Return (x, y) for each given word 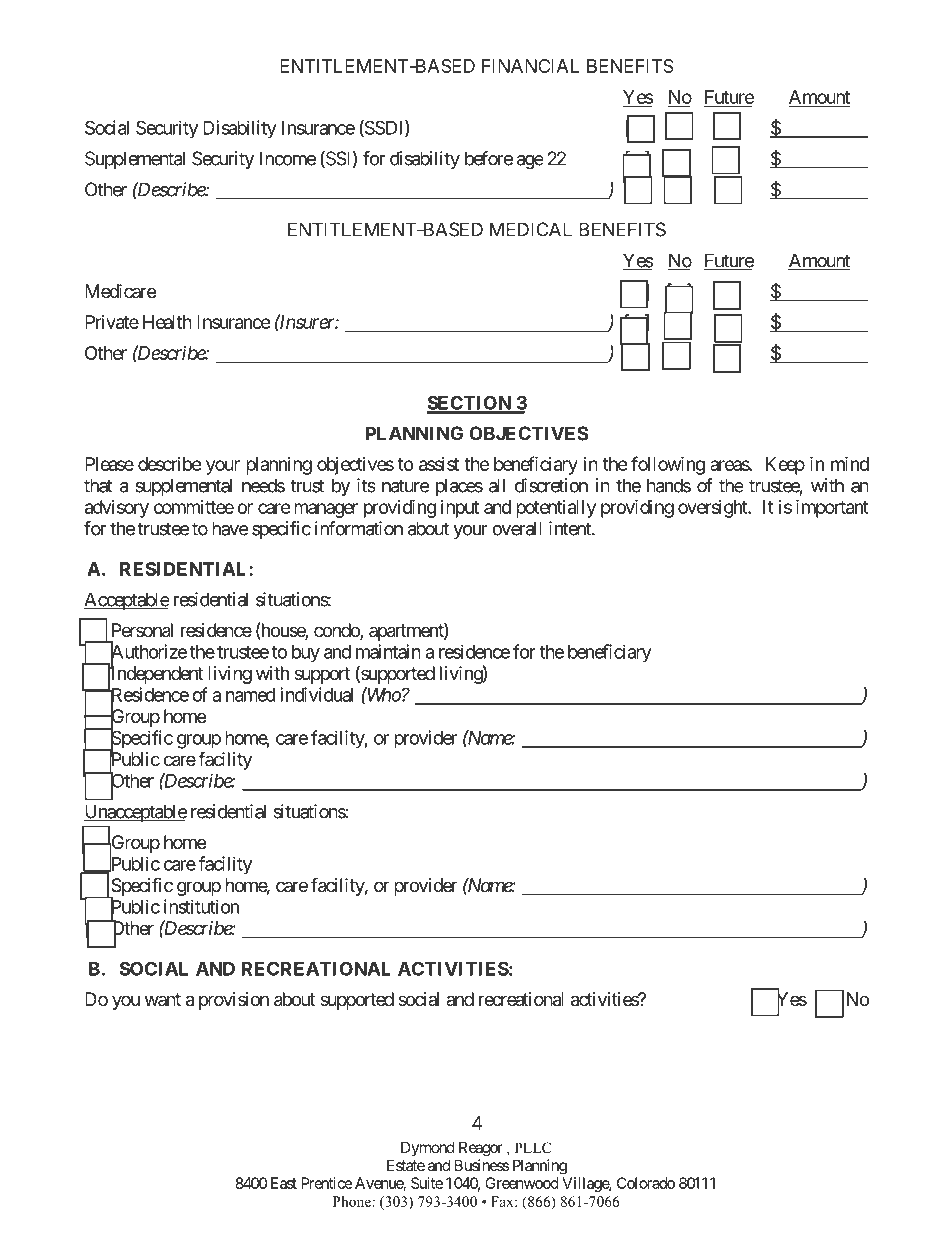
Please (109, 464)
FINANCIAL (531, 66)
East (284, 1183)
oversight (713, 509)
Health (167, 322)
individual (316, 694)
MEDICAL (531, 229)
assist (439, 464)
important (832, 508)
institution (201, 906)
